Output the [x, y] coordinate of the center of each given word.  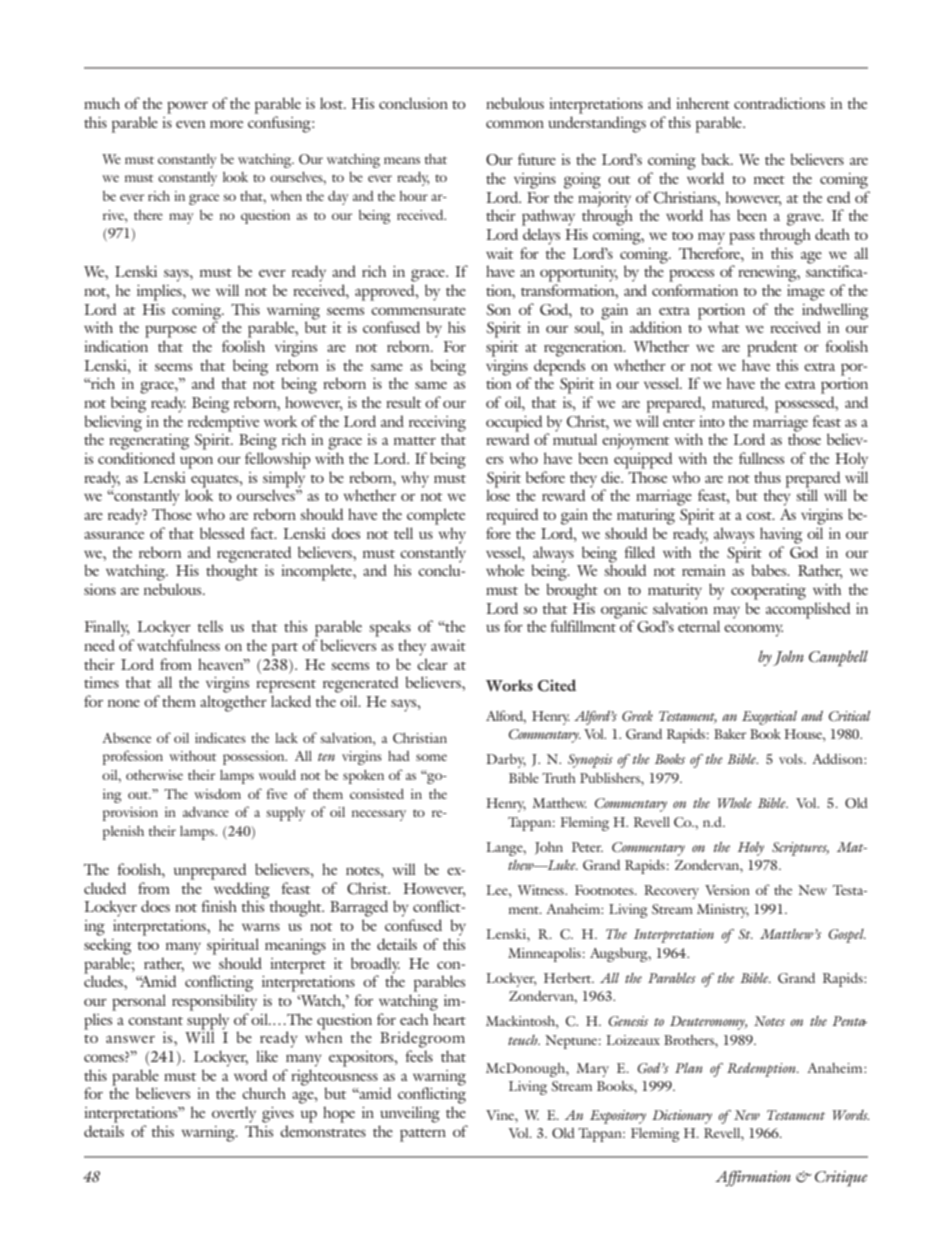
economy [753, 630]
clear [432, 664]
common [515, 124]
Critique [841, 1179]
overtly [234, 1114]
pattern [423, 1135]
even [191, 124]
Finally [107, 628]
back [717, 159]
